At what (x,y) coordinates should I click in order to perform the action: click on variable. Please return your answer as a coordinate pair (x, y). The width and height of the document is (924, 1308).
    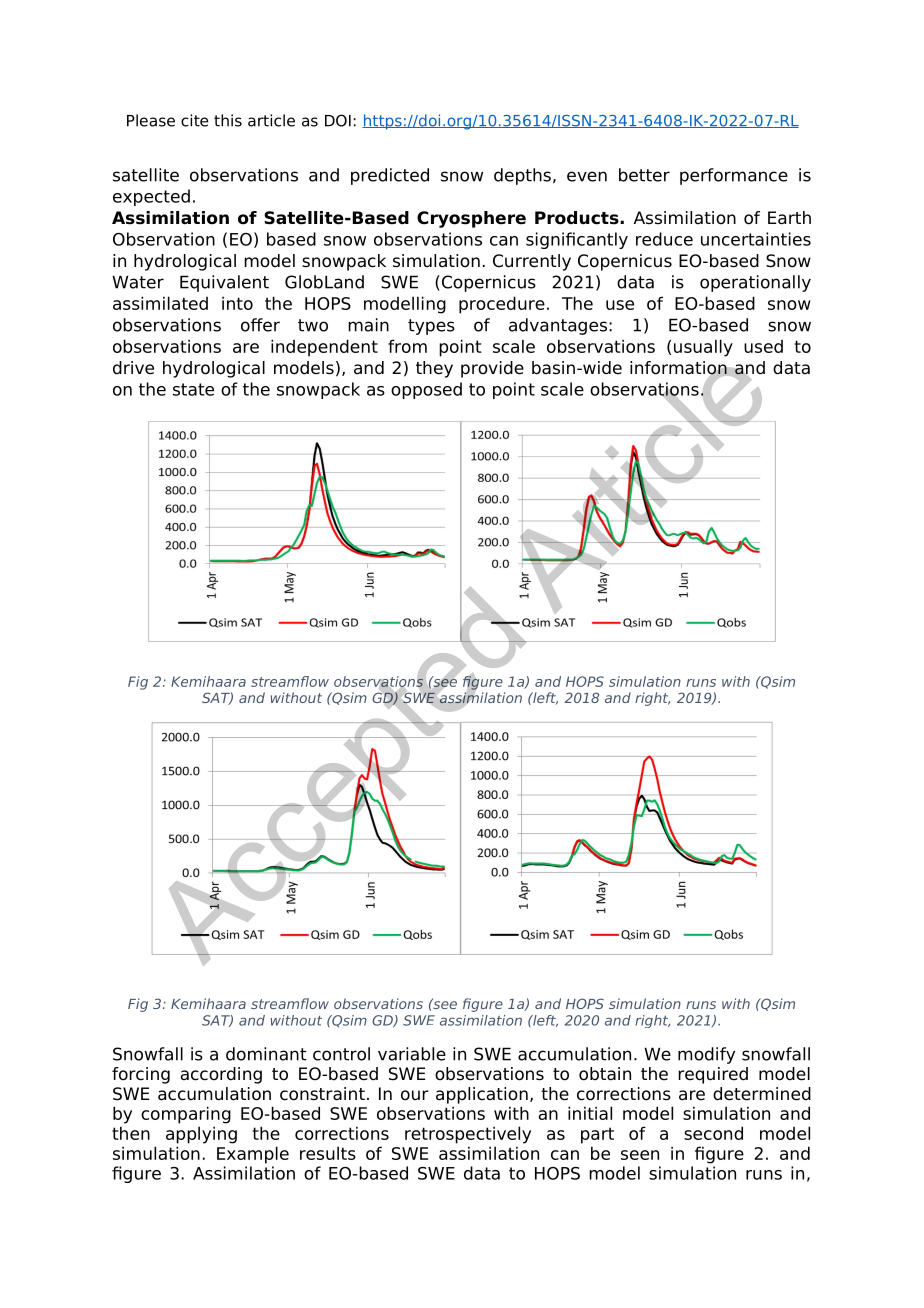
    Looking at the image, I should click on (412, 1054).
